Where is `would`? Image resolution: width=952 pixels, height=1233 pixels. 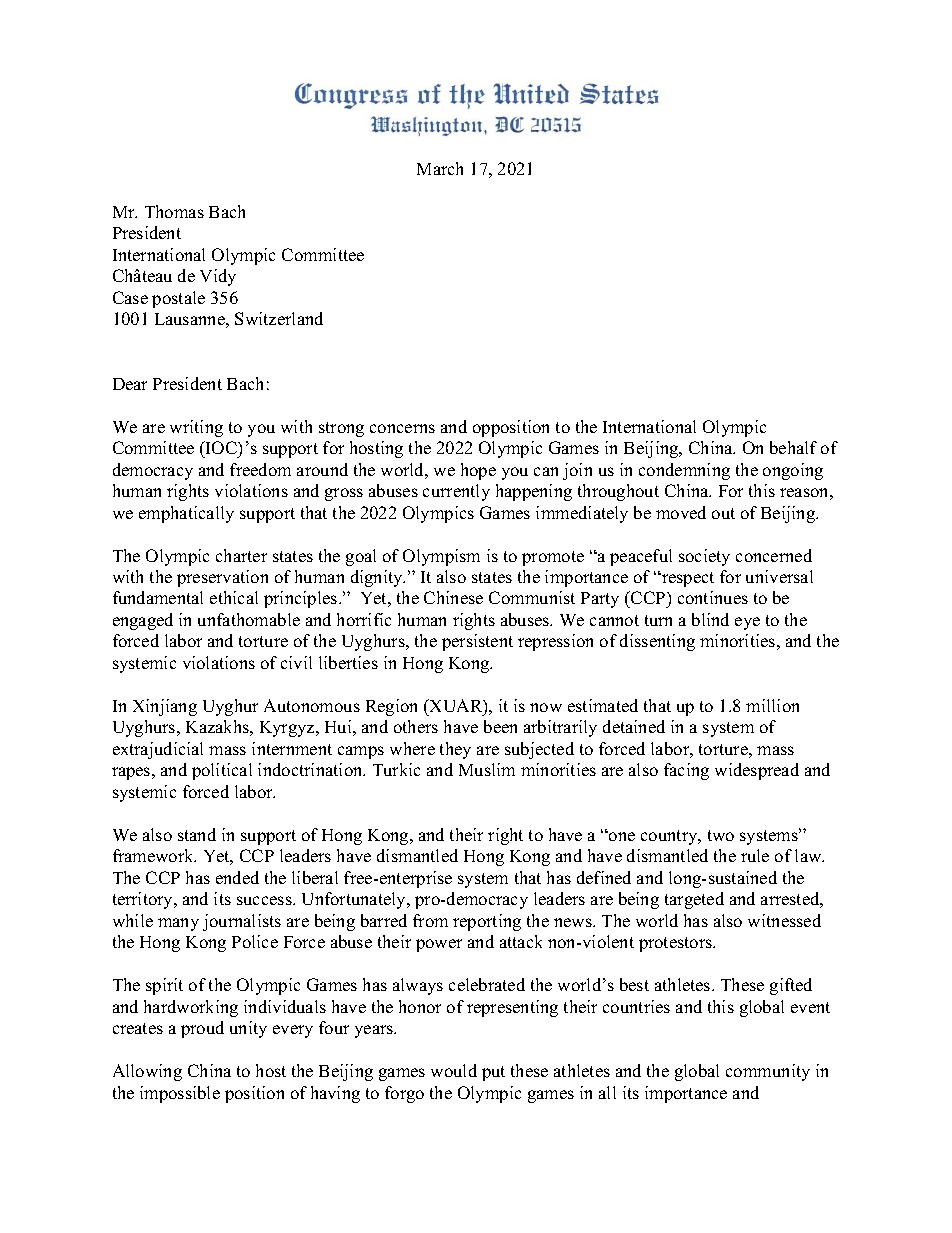
would is located at coordinates (454, 1070).
